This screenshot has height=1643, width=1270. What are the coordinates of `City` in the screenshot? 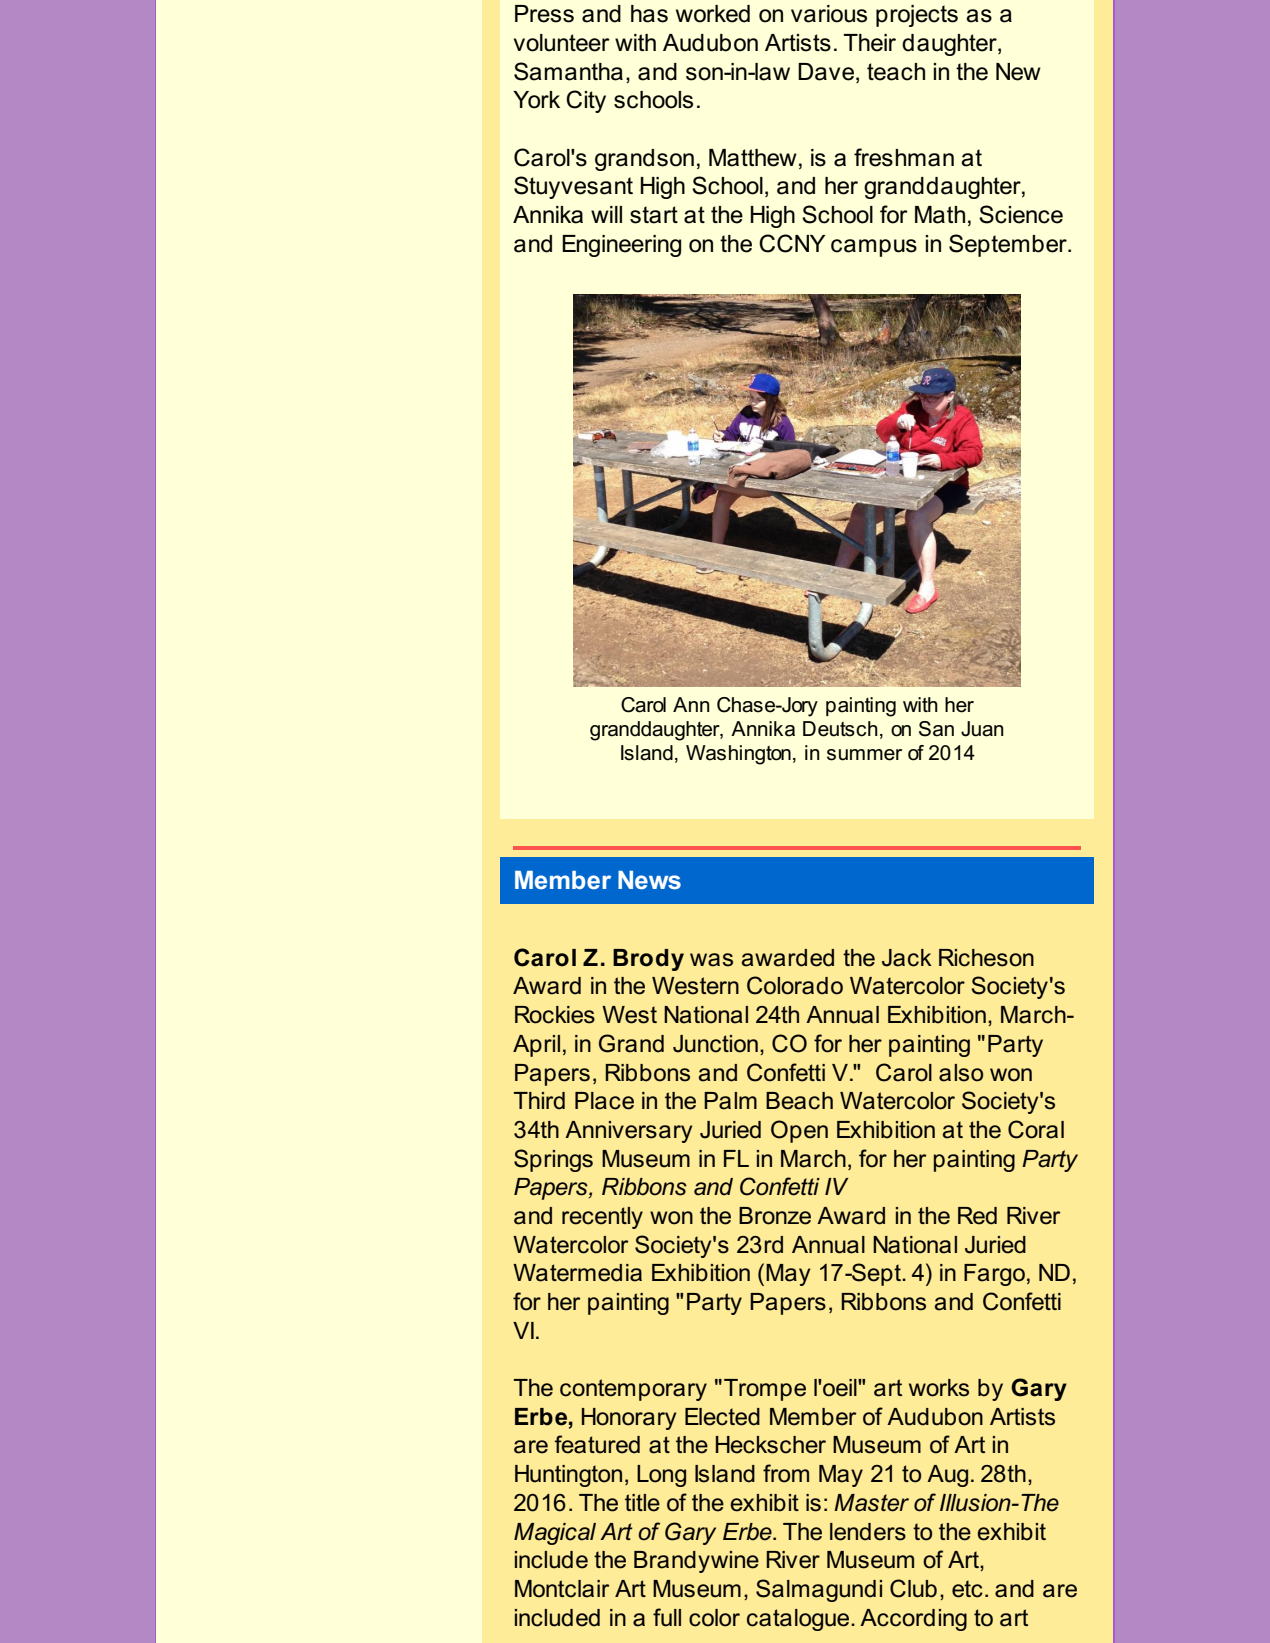 It's located at (586, 101).
